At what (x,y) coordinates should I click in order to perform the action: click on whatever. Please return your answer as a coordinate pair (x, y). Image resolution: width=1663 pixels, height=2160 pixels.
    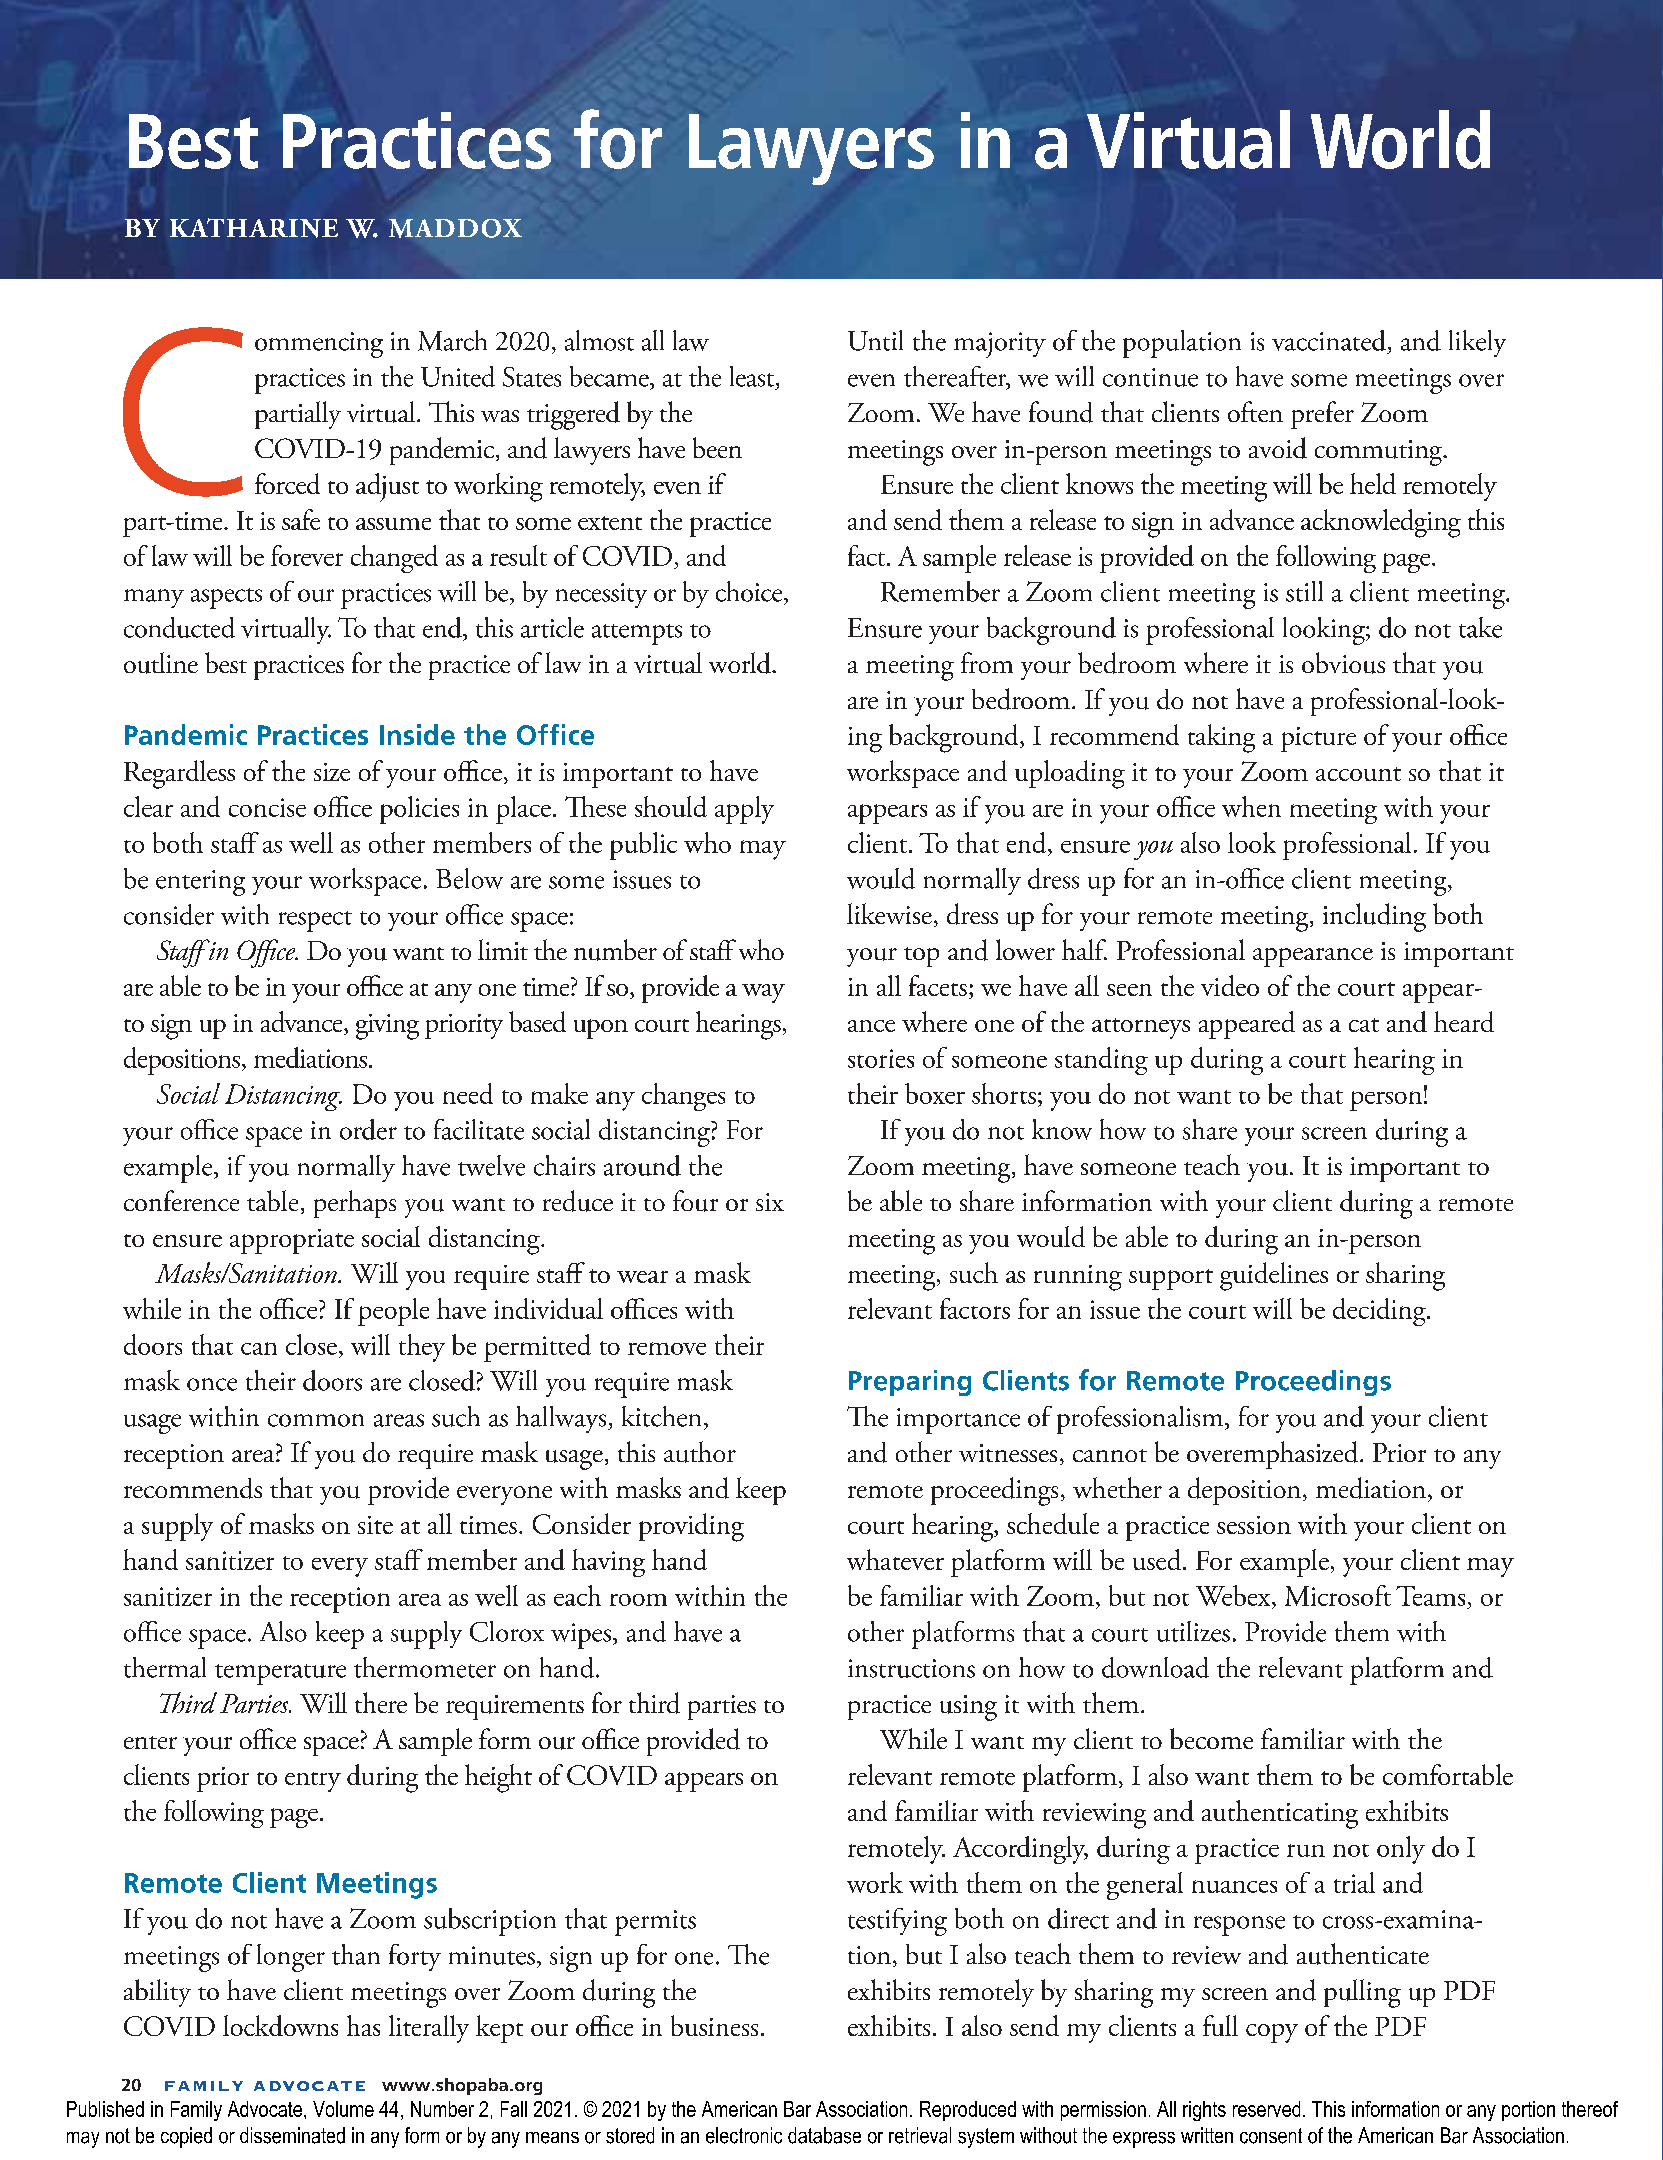
    Looking at the image, I should click on (895, 1559).
